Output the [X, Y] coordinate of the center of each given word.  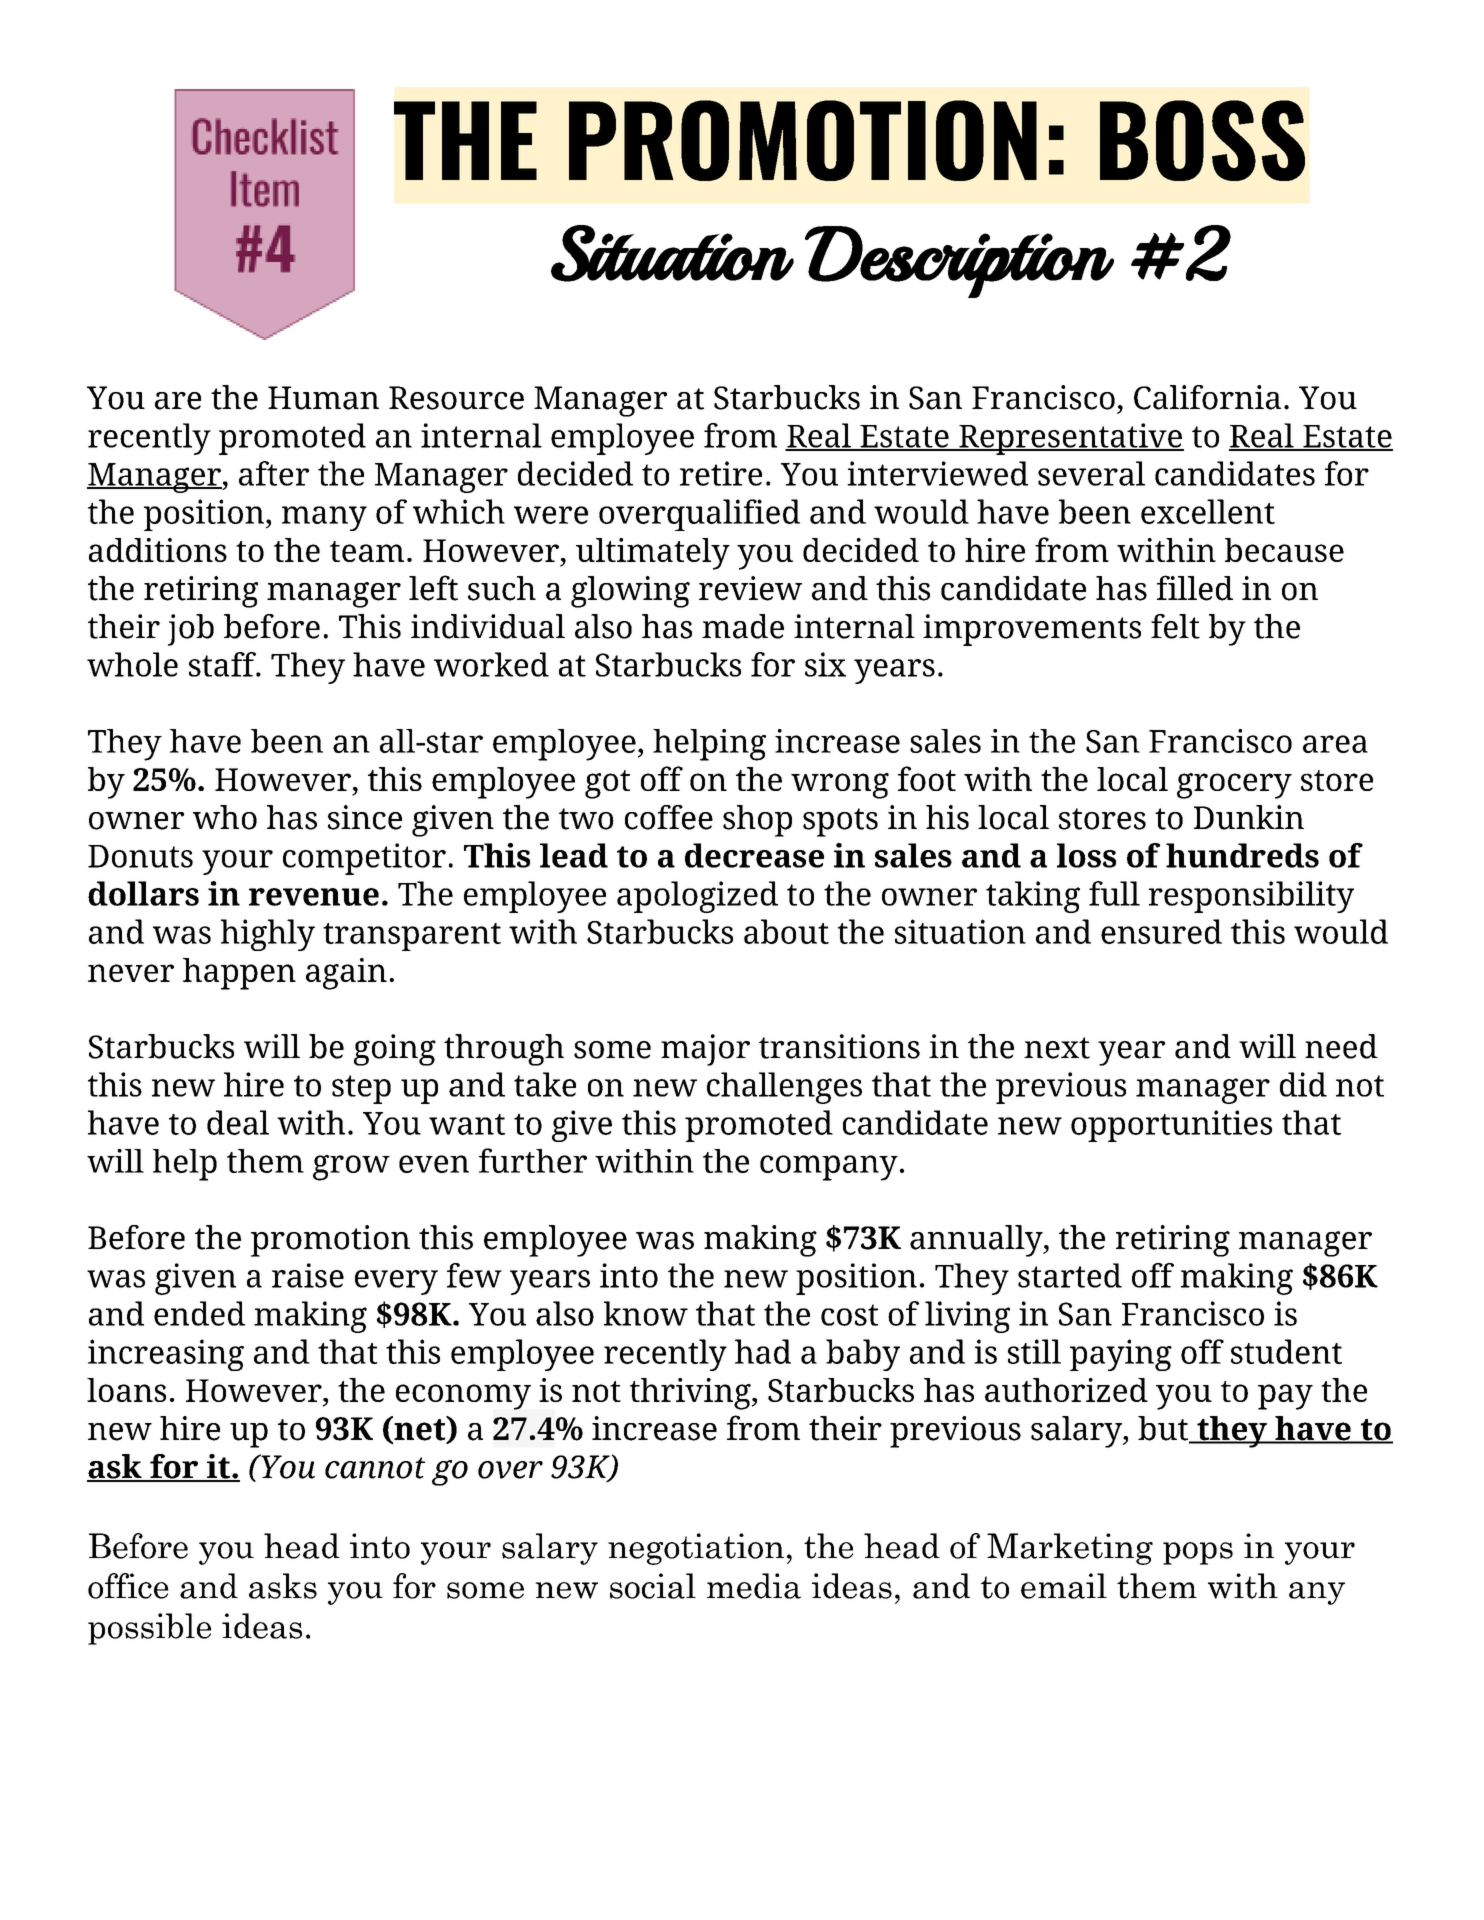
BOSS [1202, 140]
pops [1198, 1553]
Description [959, 262]
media [754, 1586]
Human [323, 398]
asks [283, 1586]
